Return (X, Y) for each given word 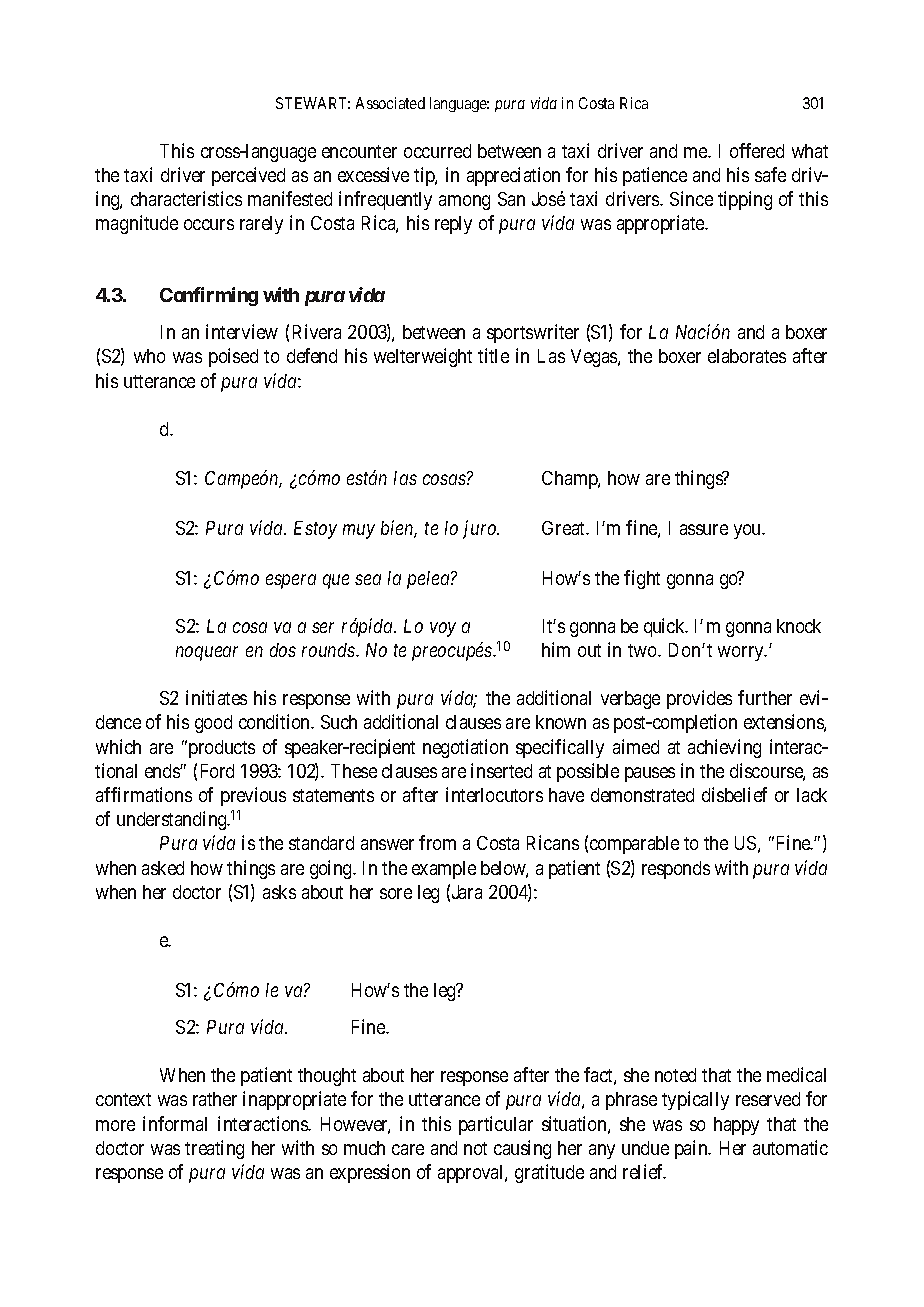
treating (214, 1149)
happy (736, 1126)
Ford (217, 771)
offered (757, 150)
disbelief (734, 794)
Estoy (315, 530)
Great (565, 528)
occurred (437, 151)
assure (704, 529)
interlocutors (494, 794)
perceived (248, 176)
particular (496, 1125)
